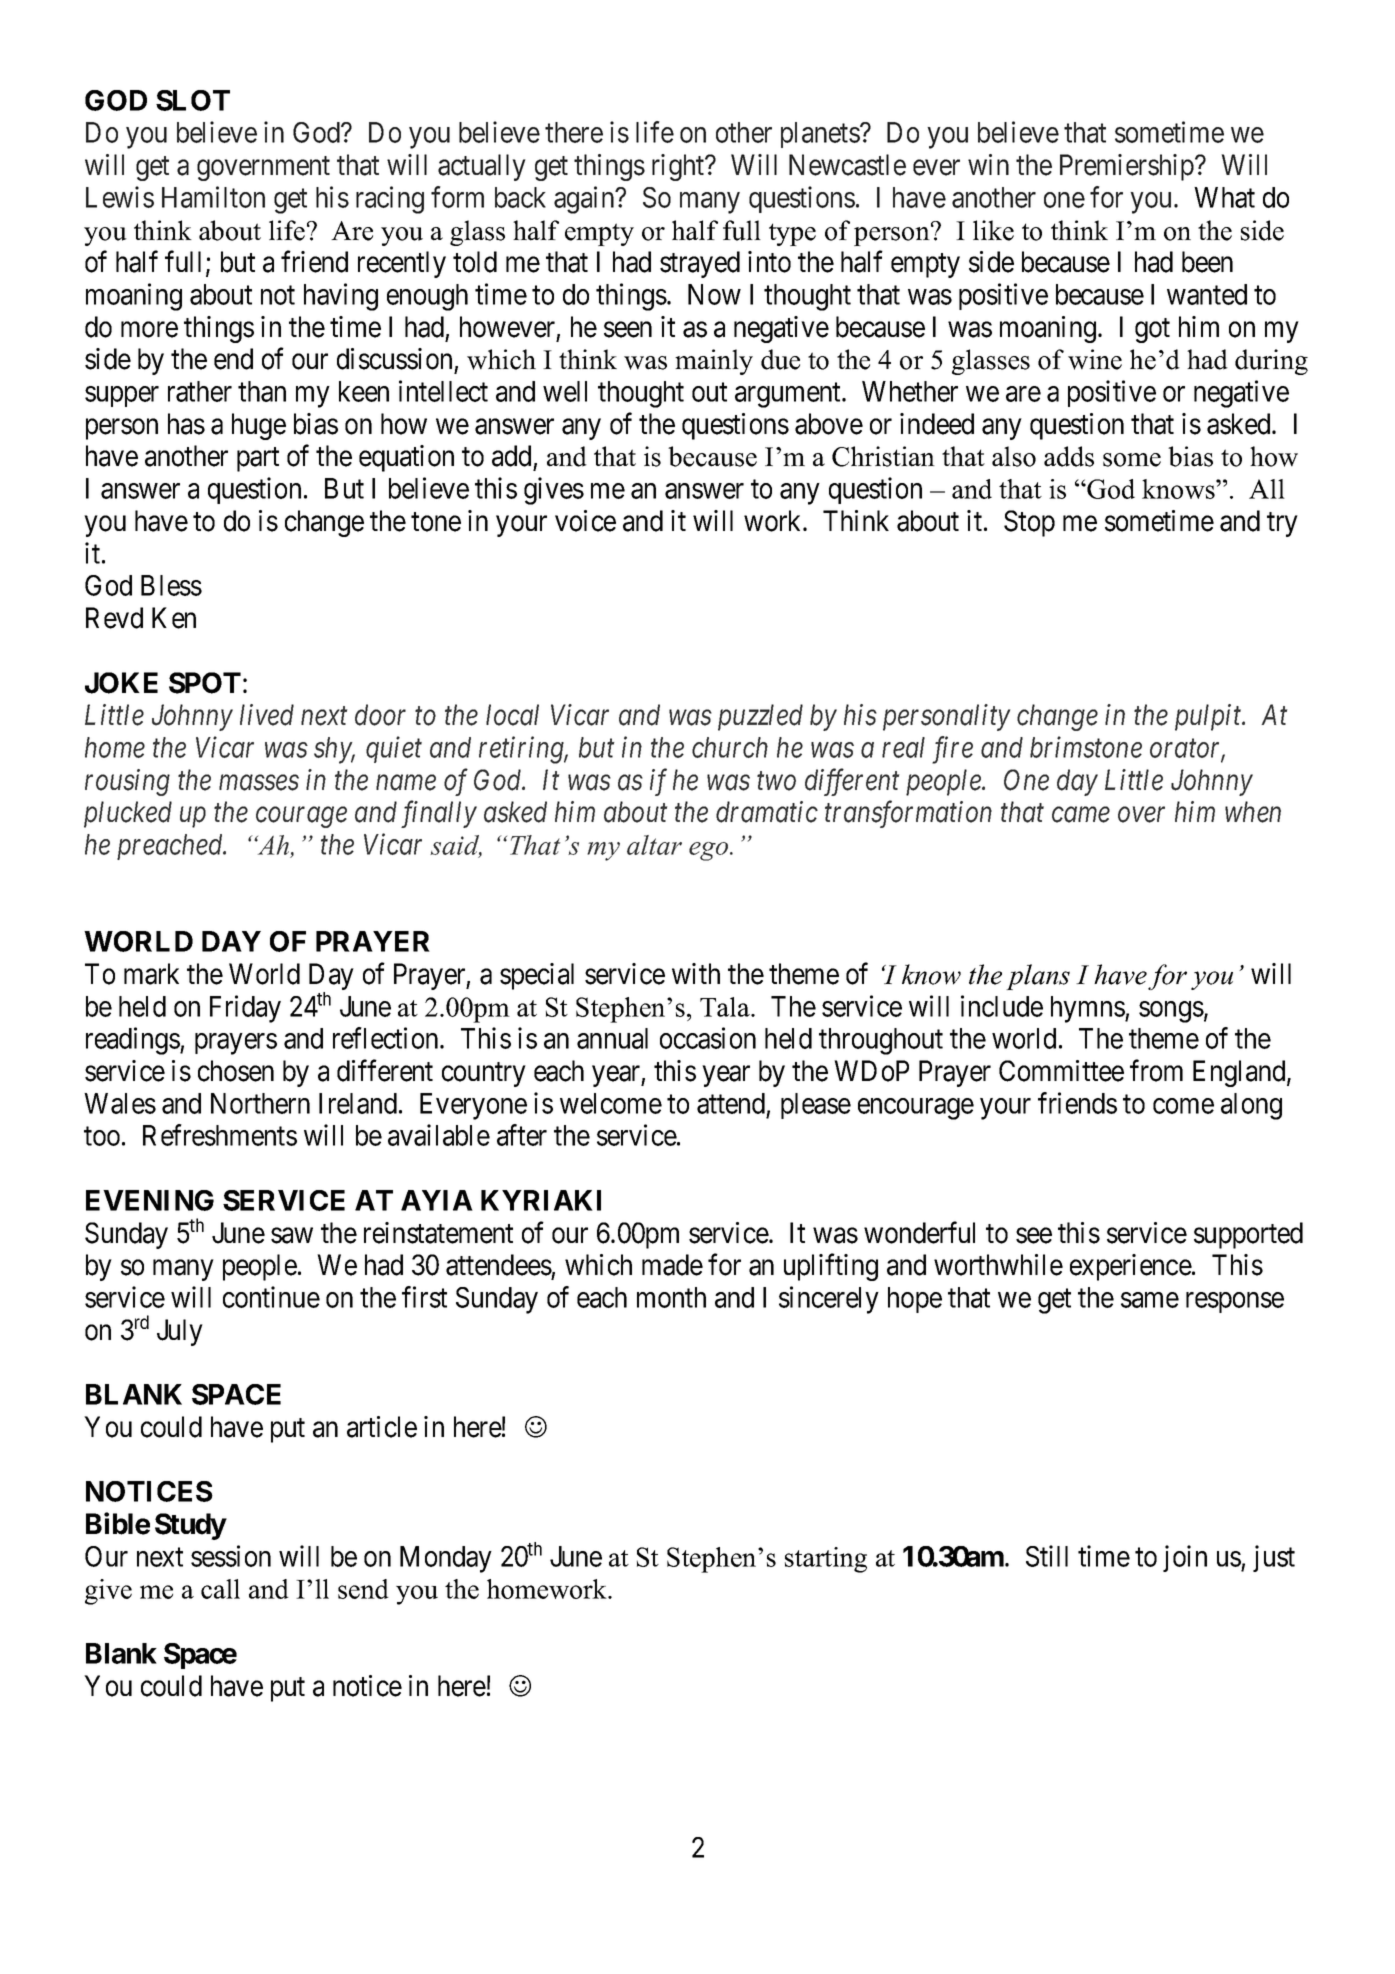  I want to click on voice, so click(585, 521).
